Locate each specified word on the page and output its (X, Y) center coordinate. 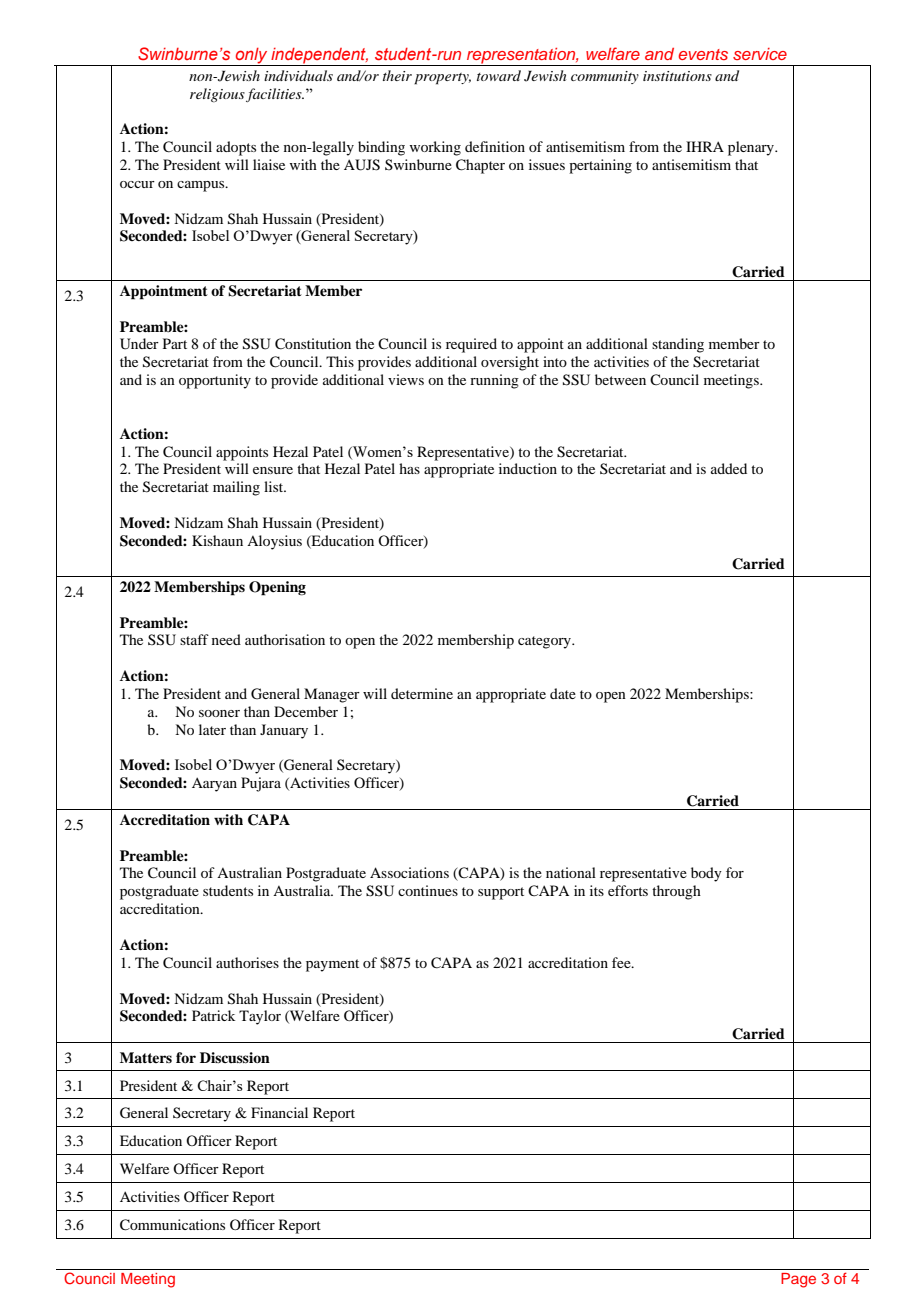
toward (499, 75)
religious (217, 95)
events (703, 54)
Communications (172, 1225)
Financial (279, 1112)
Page (798, 1280)
